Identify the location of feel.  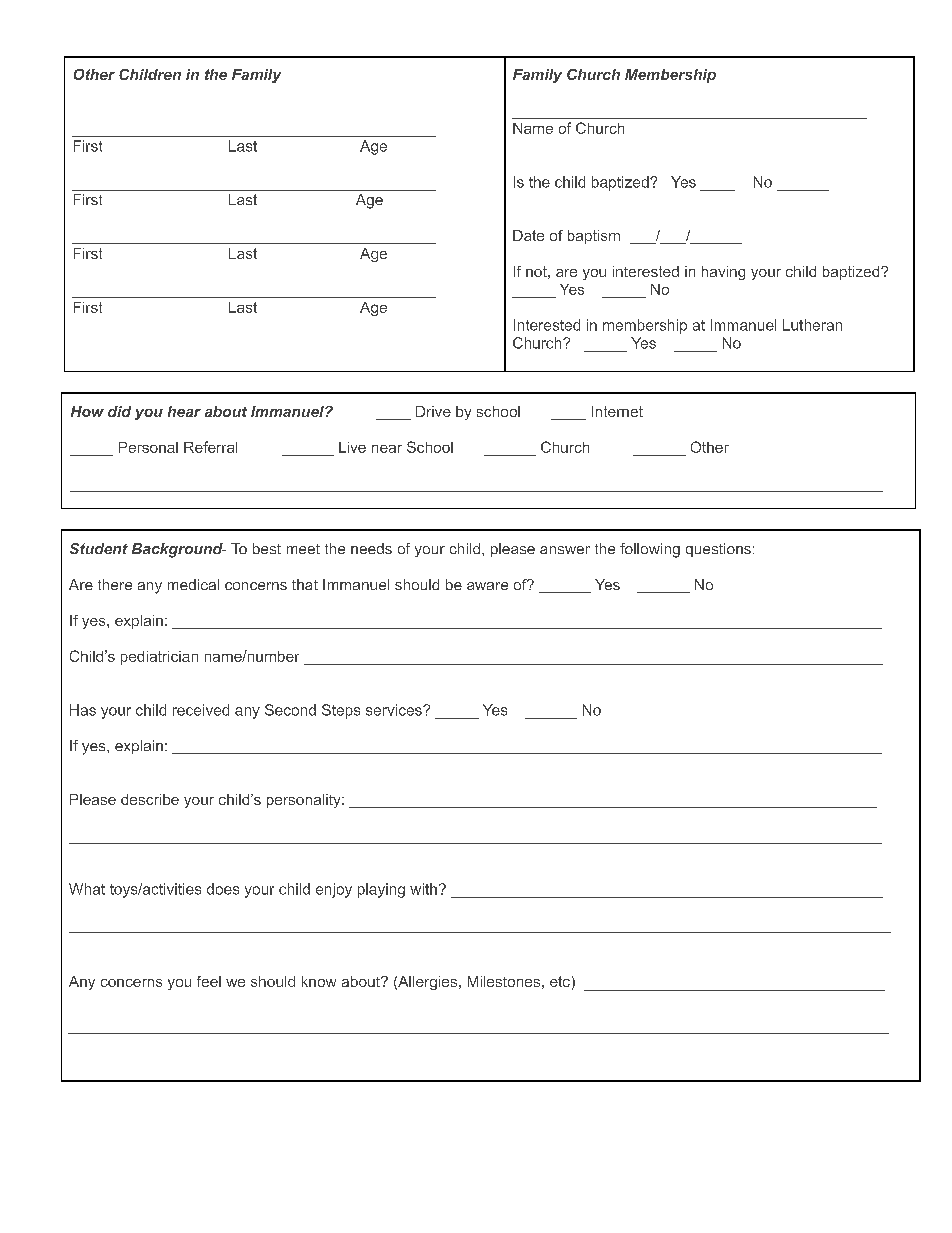
(209, 981).
